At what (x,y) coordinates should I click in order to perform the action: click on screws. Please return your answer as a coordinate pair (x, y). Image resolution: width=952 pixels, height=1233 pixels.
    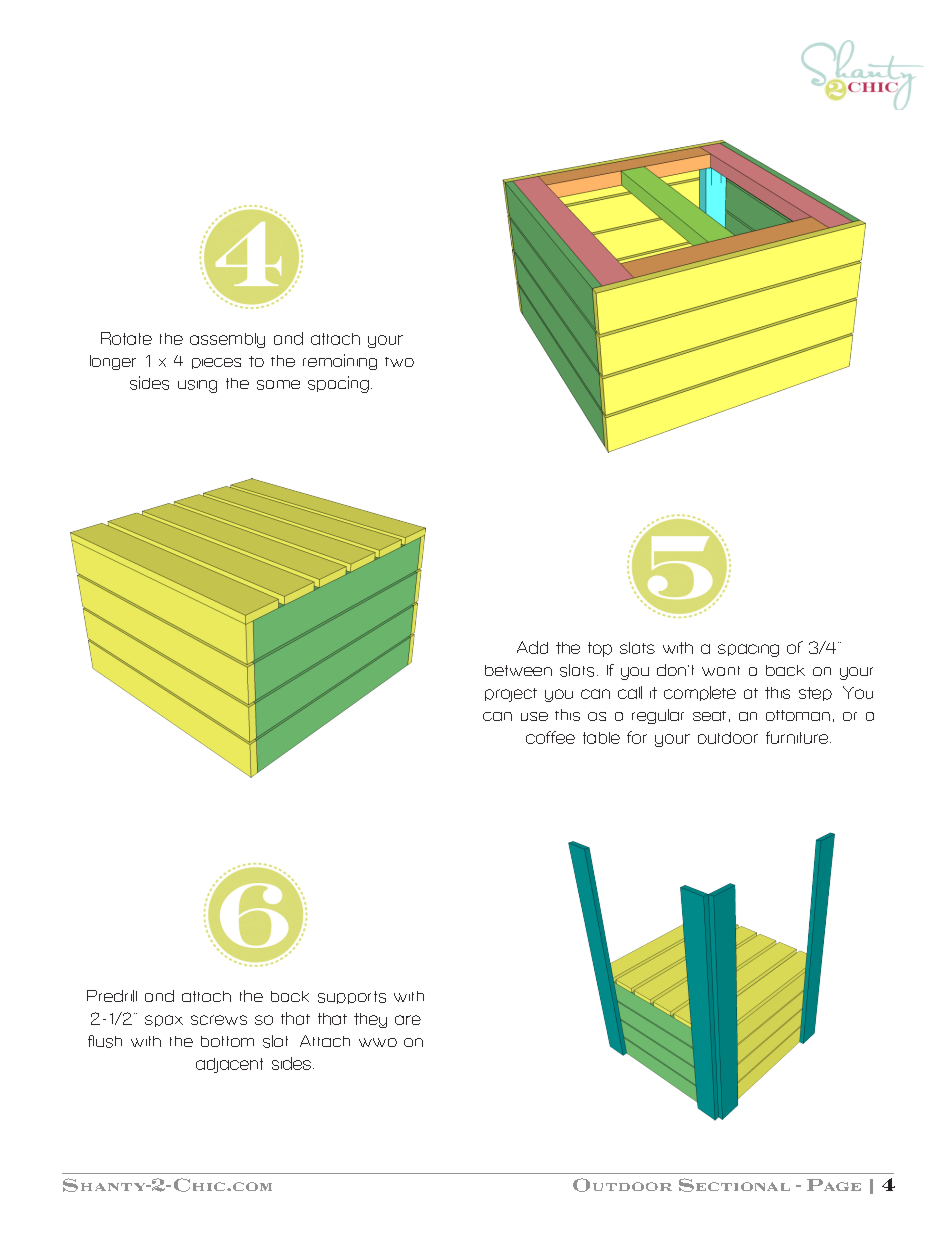
    Looking at the image, I should click on (219, 1020).
